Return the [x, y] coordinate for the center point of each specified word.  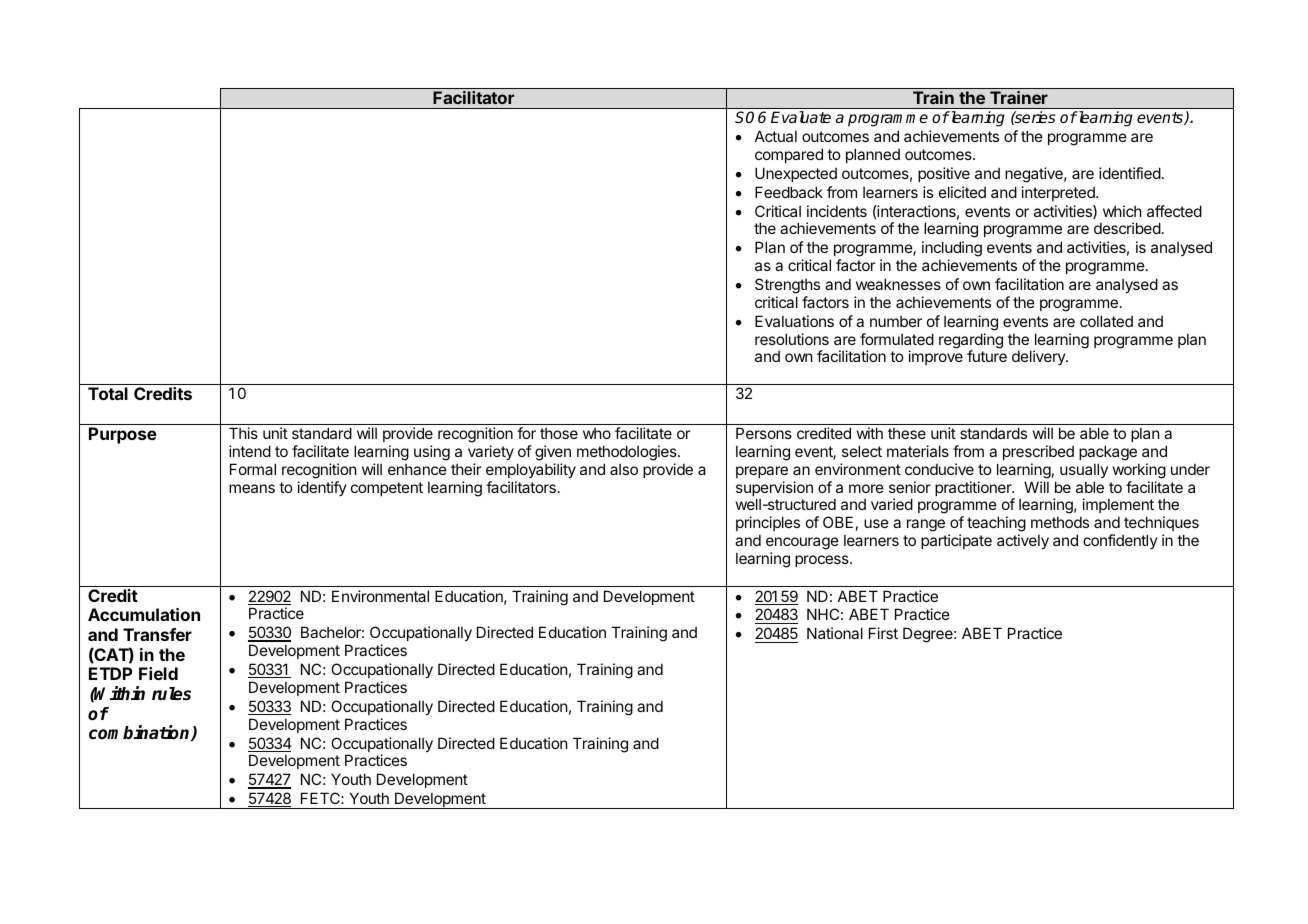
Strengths [787, 286]
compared [789, 155]
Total [108, 393]
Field [158, 673]
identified [1130, 173]
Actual [776, 136]
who [597, 433]
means [252, 488]
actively [1023, 541]
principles [768, 523]
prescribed [1038, 452]
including [952, 250]
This [243, 433]
